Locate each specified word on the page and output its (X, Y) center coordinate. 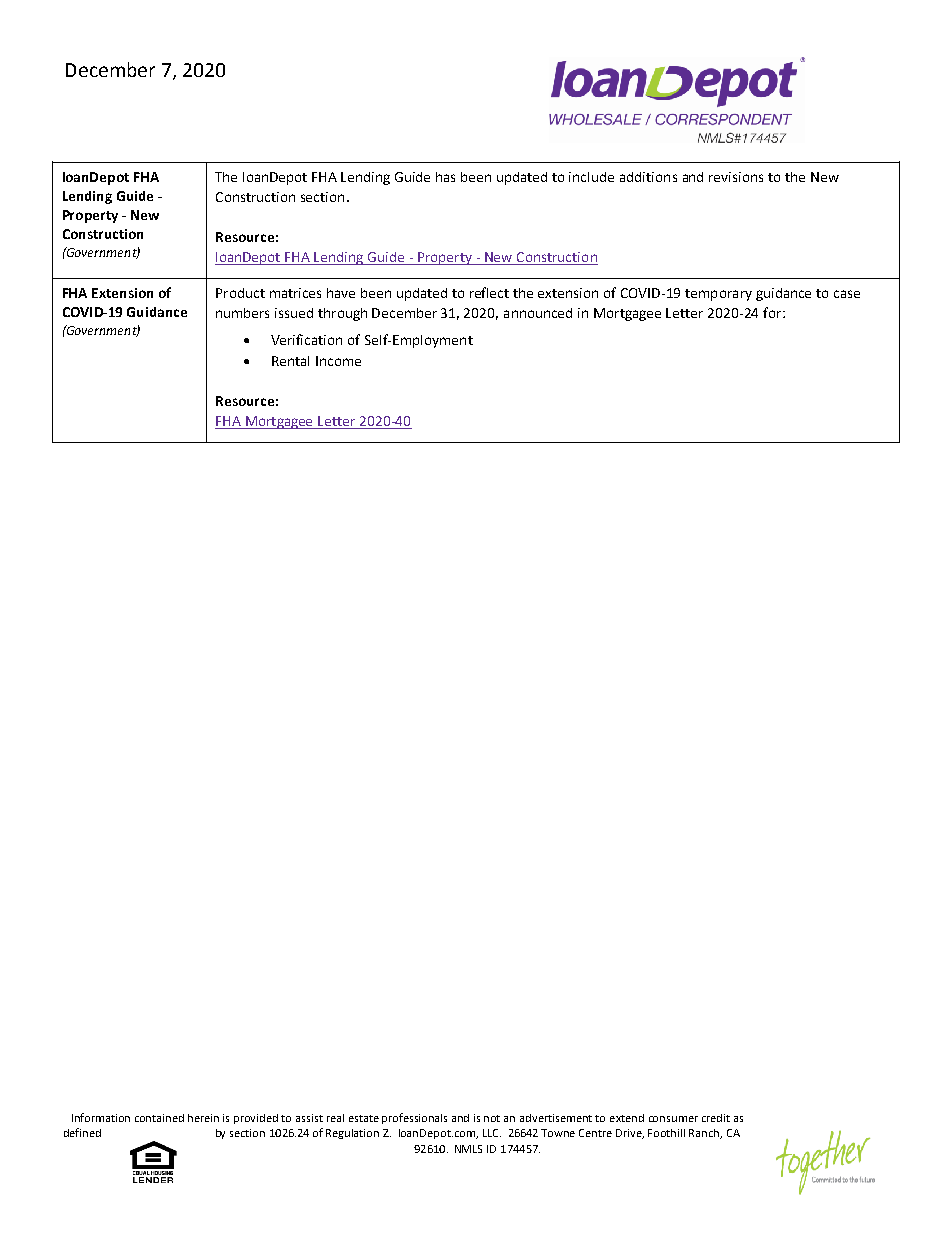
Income (338, 361)
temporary (718, 295)
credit (716, 1118)
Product (240, 293)
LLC (492, 1133)
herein (203, 1118)
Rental (290, 361)
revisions (736, 177)
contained (159, 1118)
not (492, 1118)
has (445, 177)
